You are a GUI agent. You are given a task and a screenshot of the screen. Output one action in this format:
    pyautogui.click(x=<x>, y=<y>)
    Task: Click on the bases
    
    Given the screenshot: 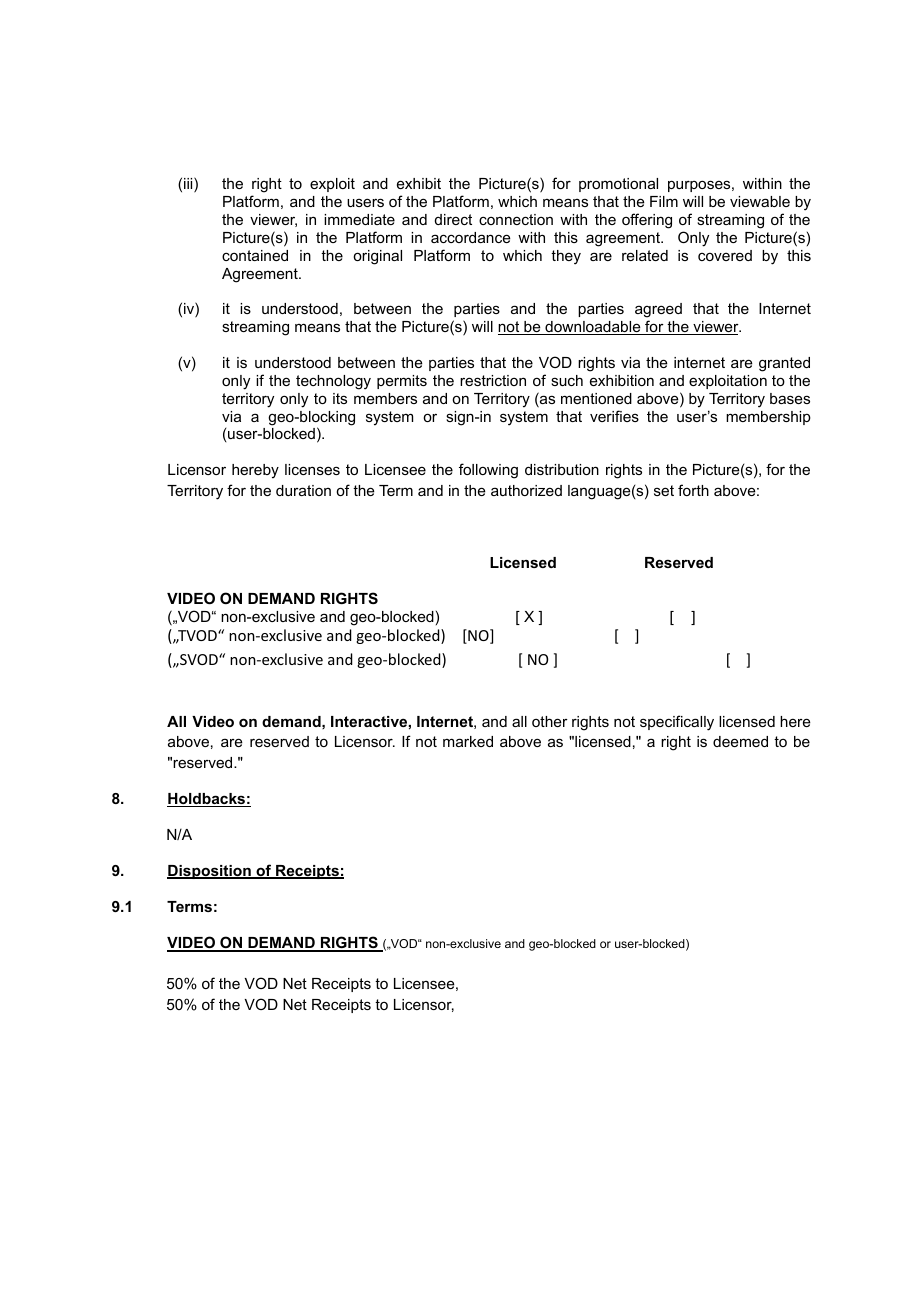 What is the action you would take?
    pyautogui.click(x=790, y=398)
